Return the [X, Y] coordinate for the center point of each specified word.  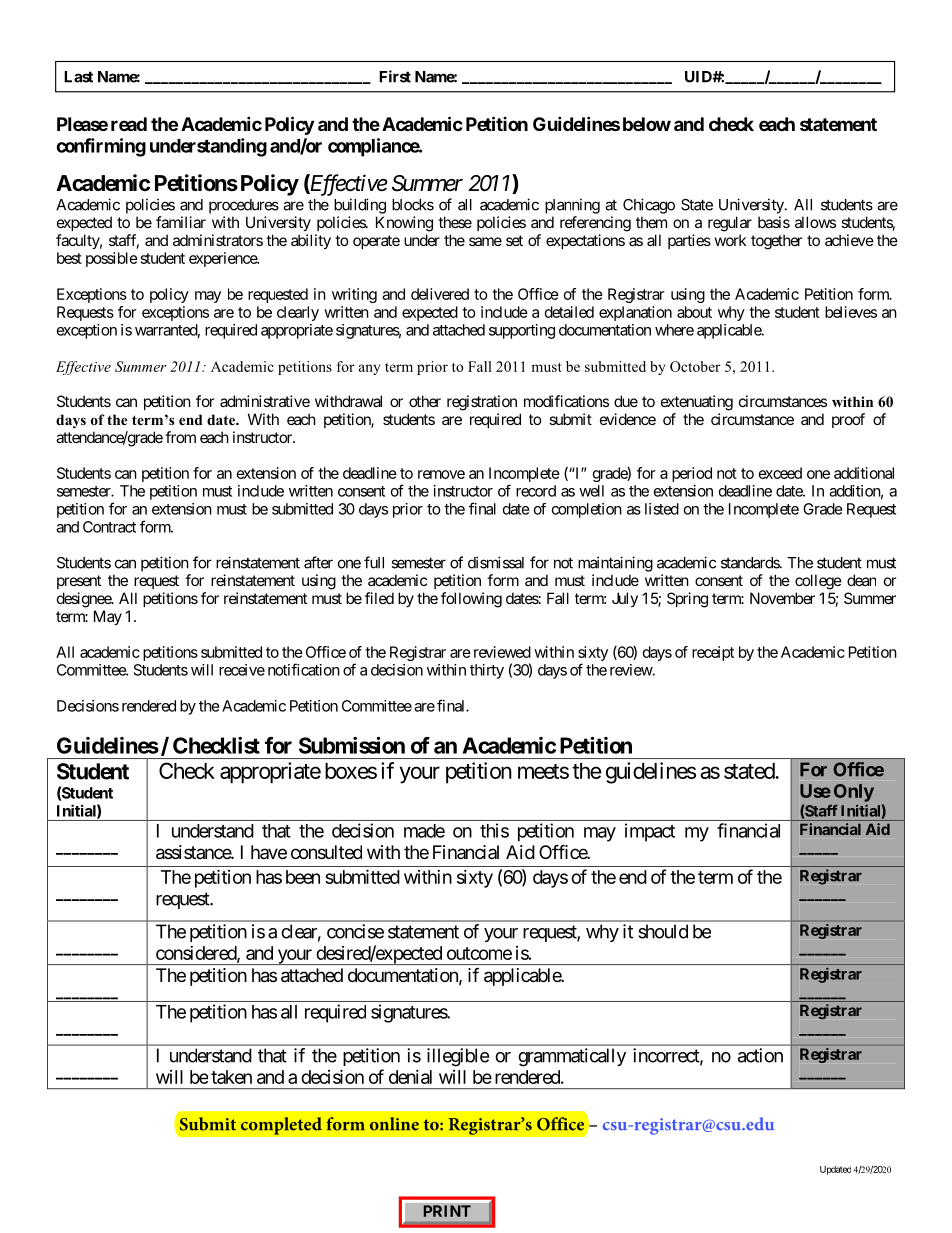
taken [231, 1077]
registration [482, 403]
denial [410, 1077]
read [129, 124]
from [180, 437]
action [760, 1055]
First [395, 76]
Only [854, 793]
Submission [352, 745]
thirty [487, 671]
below [647, 124]
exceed [780, 473]
